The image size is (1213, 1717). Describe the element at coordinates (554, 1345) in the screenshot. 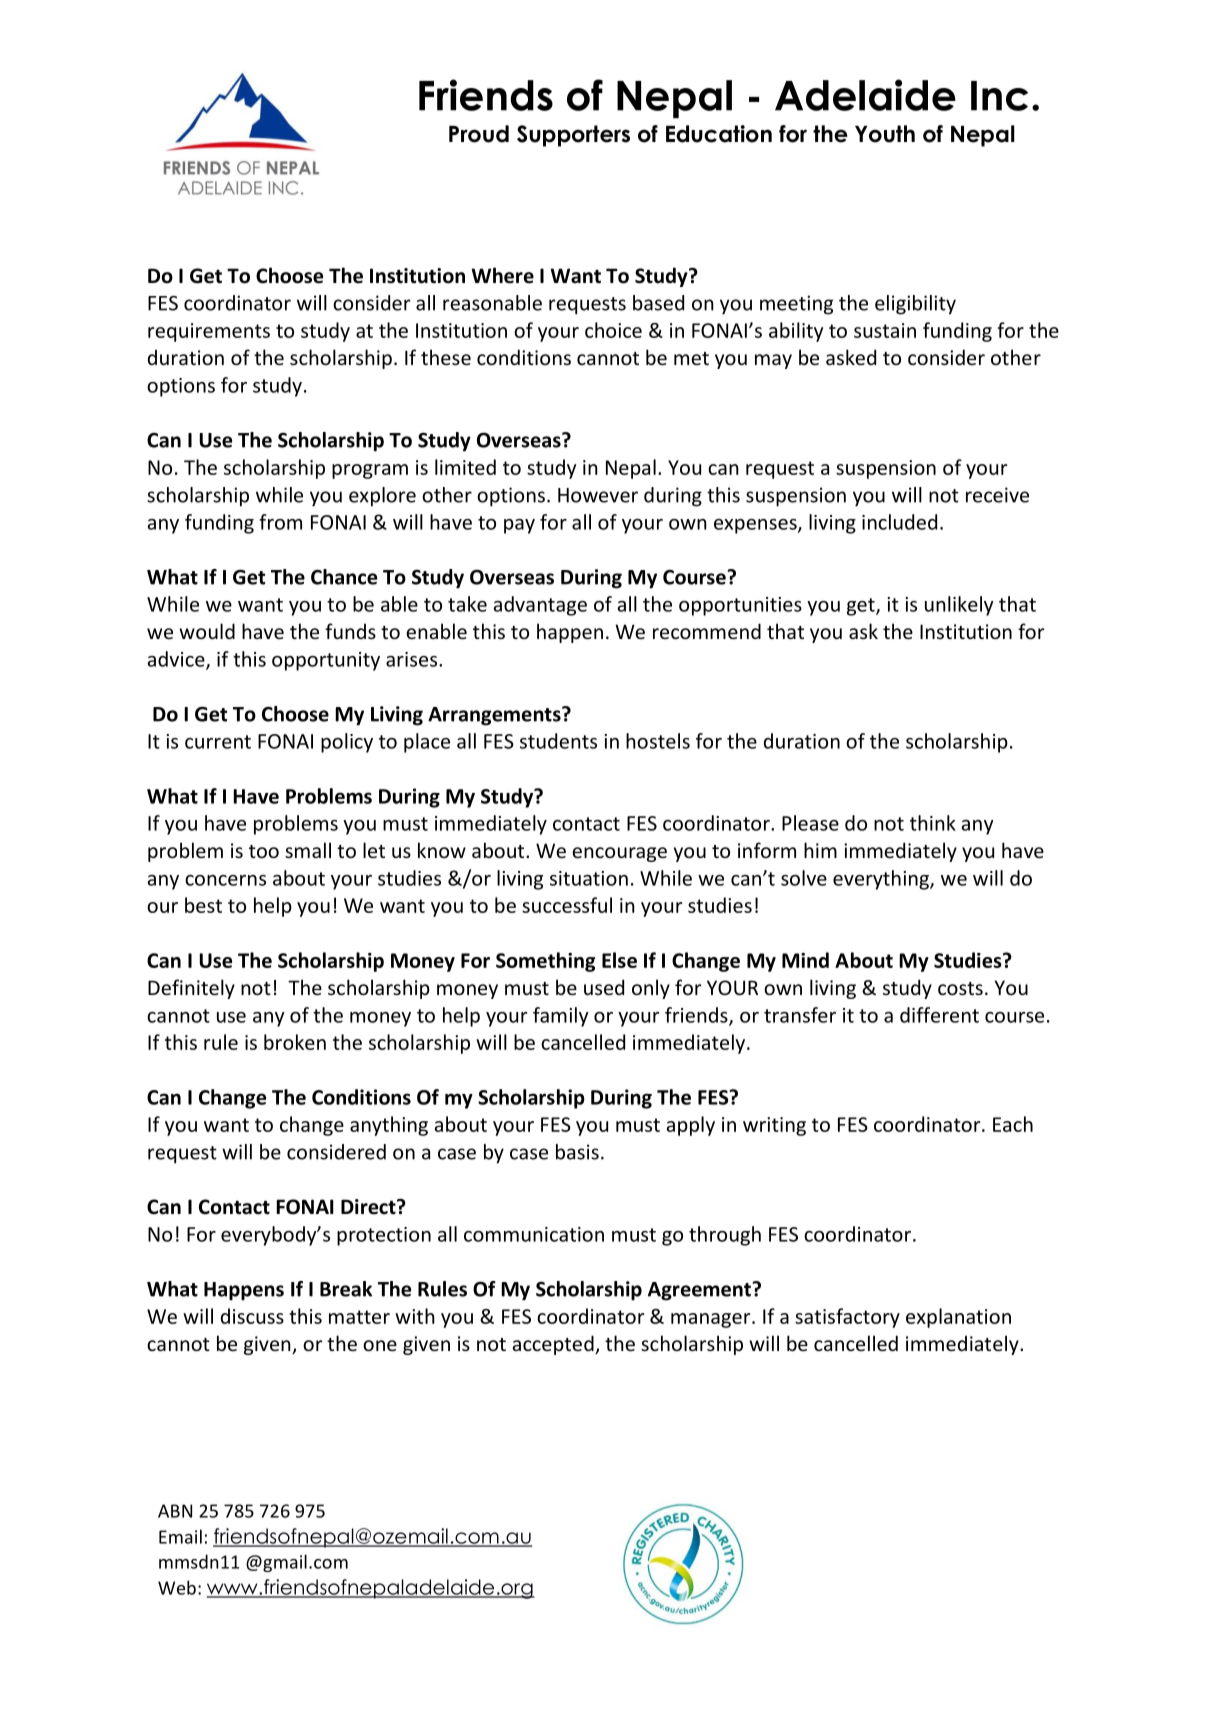

I see `accepted` at that location.
